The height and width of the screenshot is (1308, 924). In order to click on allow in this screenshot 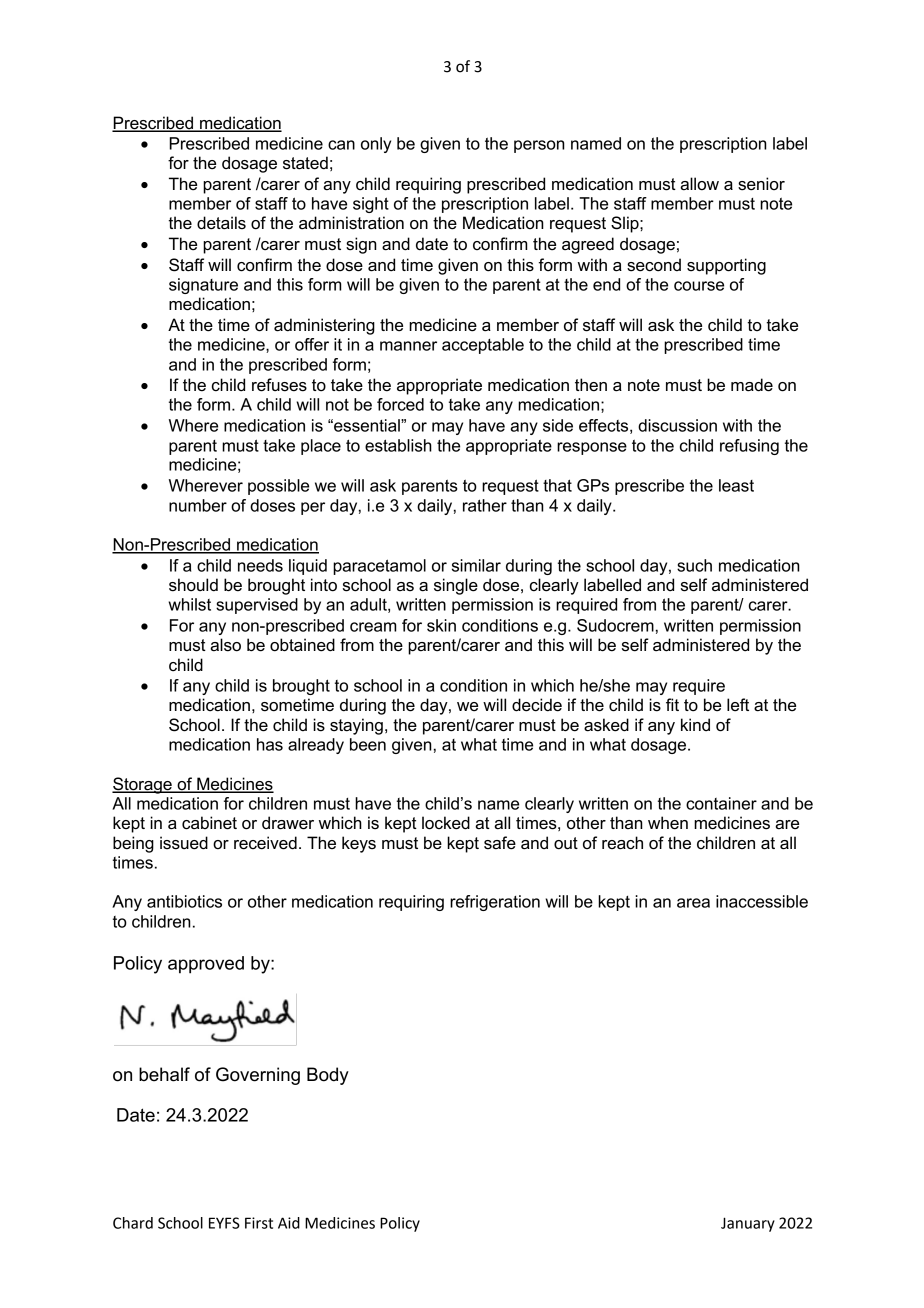, I will do `click(699, 184)`.
